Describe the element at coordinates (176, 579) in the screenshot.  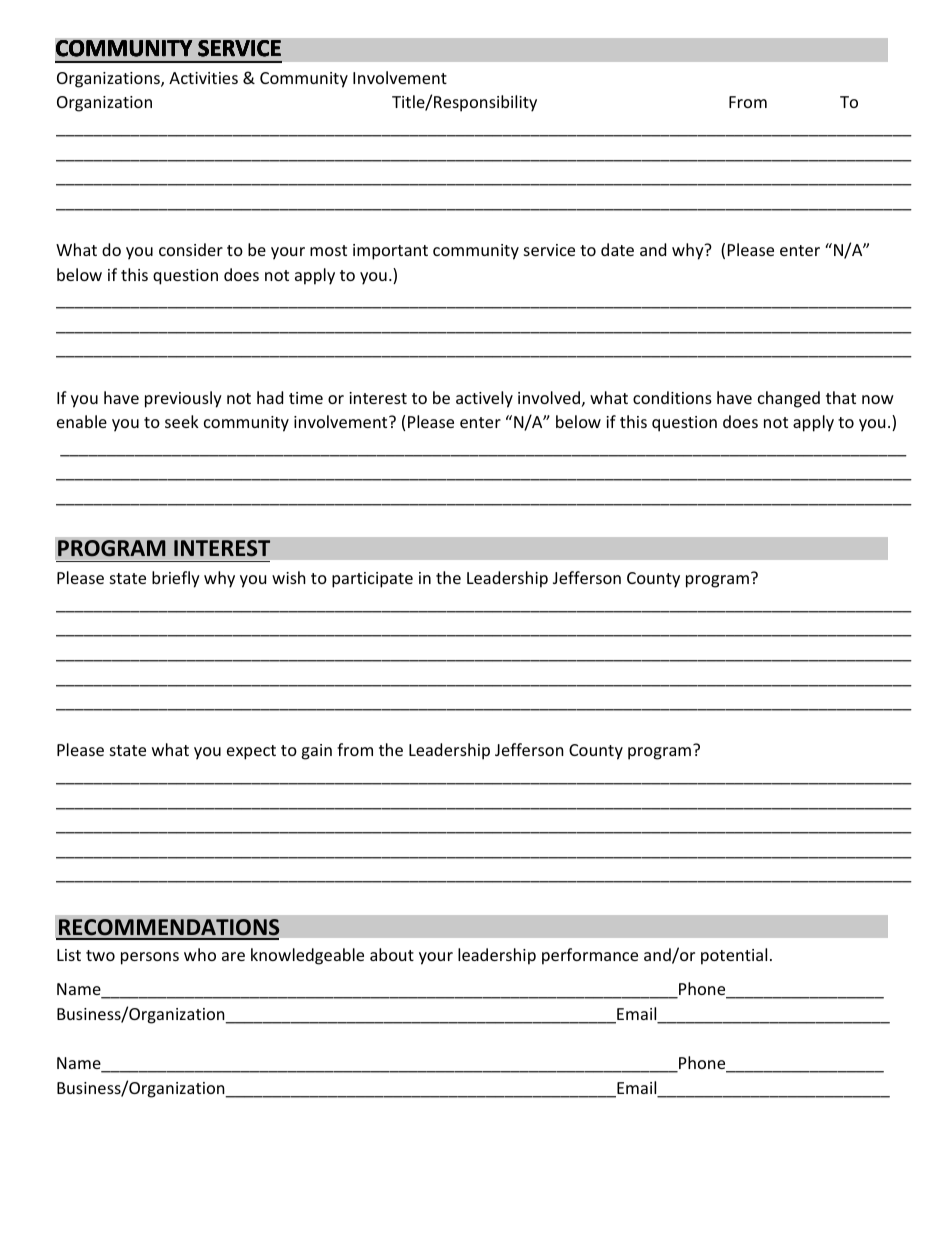
I see `briefly` at that location.
